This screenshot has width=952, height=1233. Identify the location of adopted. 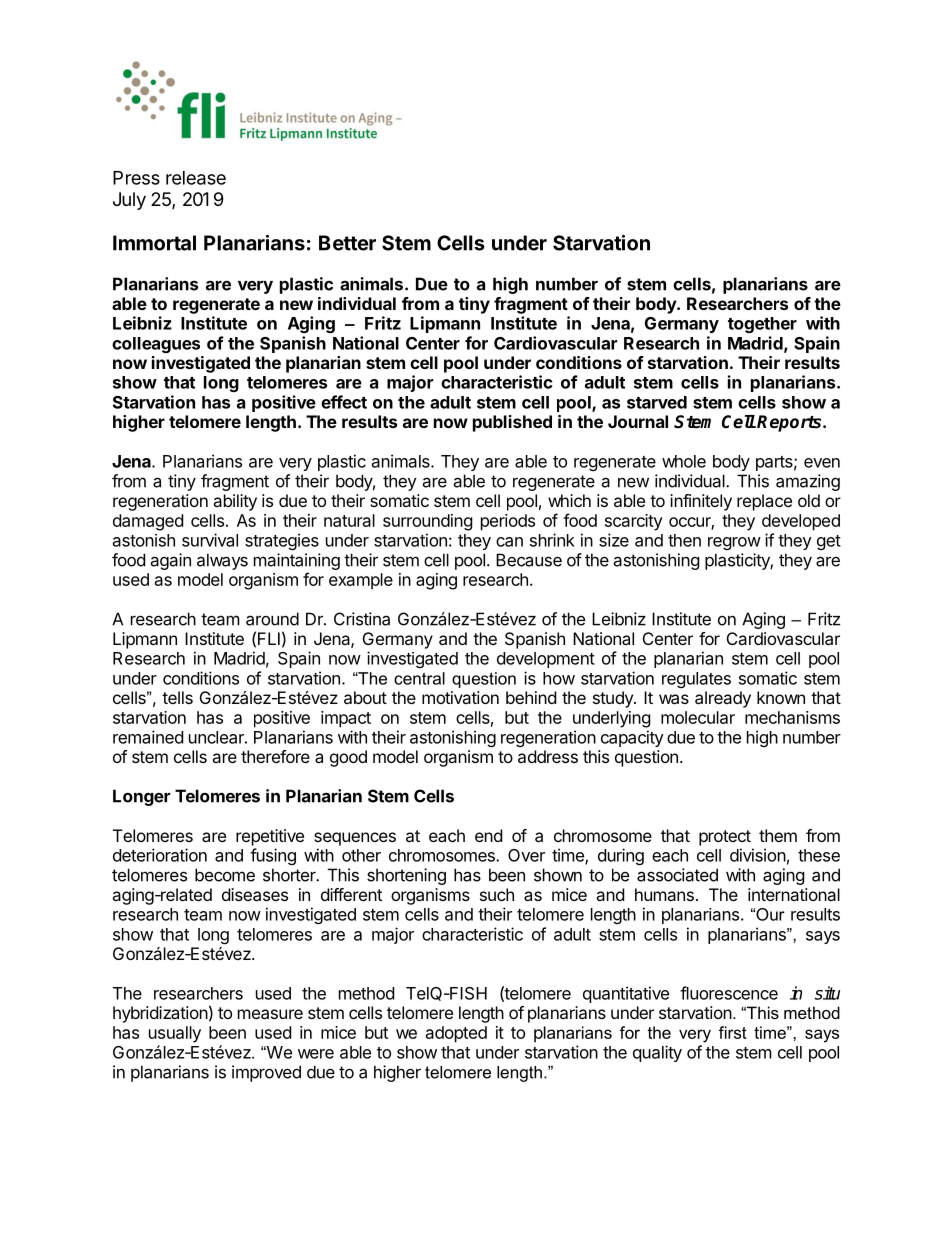
(456, 1034).
